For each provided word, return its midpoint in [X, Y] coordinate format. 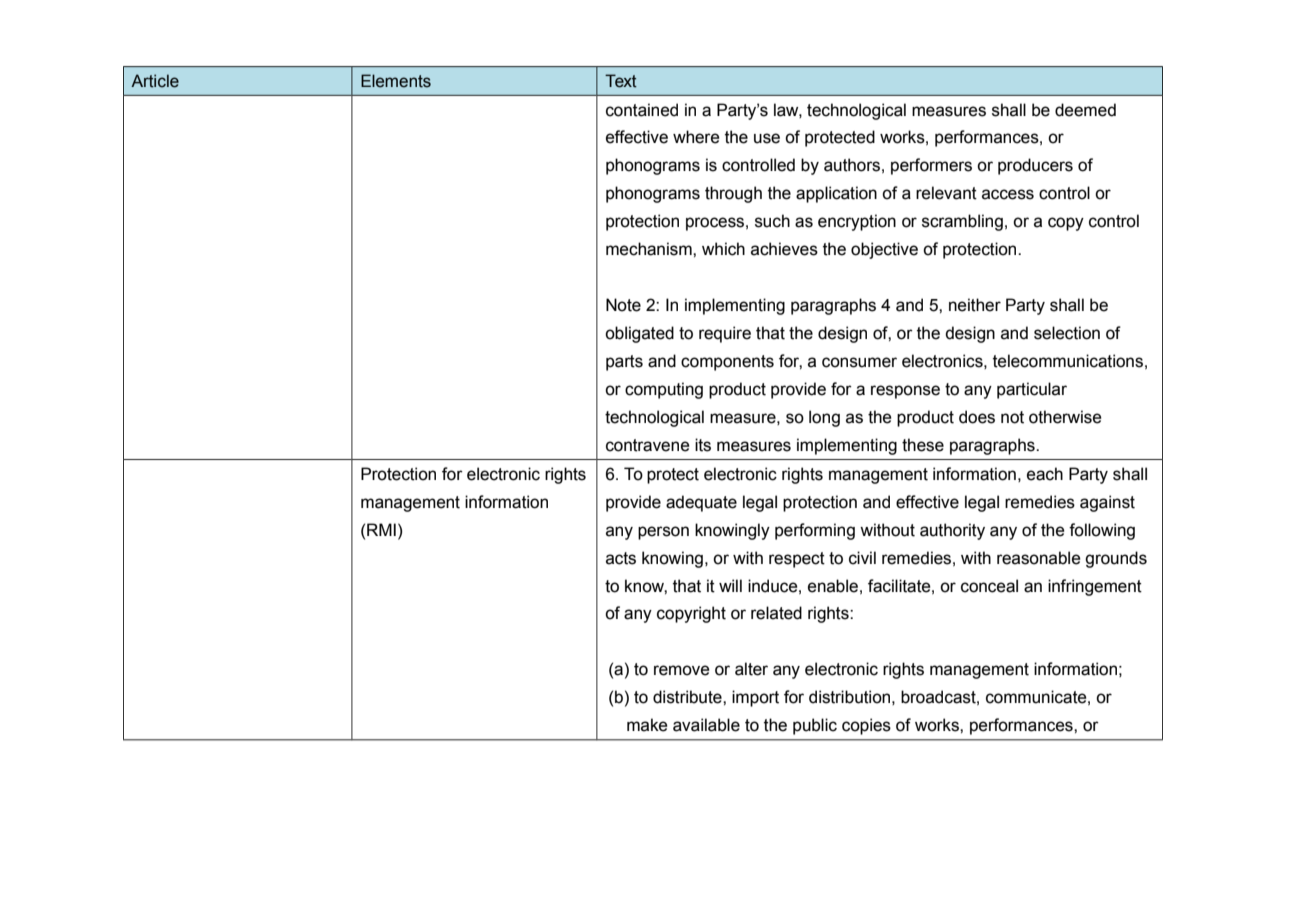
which [723, 249]
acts [621, 558]
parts [624, 363]
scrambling [962, 222]
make [647, 725]
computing [664, 390]
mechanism [650, 249]
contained [642, 110]
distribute [688, 697]
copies [866, 726]
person [663, 533]
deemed [1085, 110]
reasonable [1039, 558]
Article [155, 81]
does [977, 417]
